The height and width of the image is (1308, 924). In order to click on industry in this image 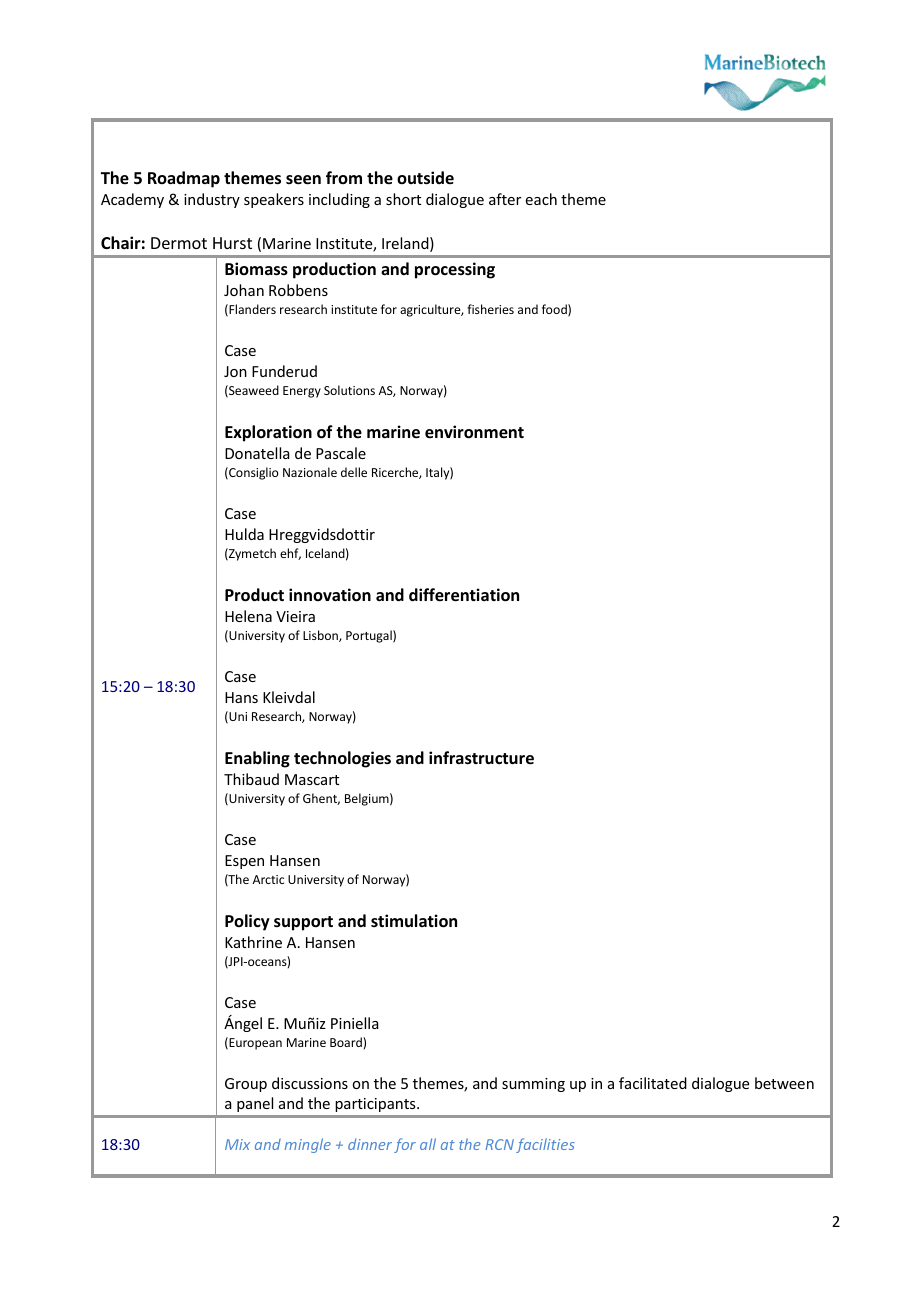, I will do `click(212, 200)`.
